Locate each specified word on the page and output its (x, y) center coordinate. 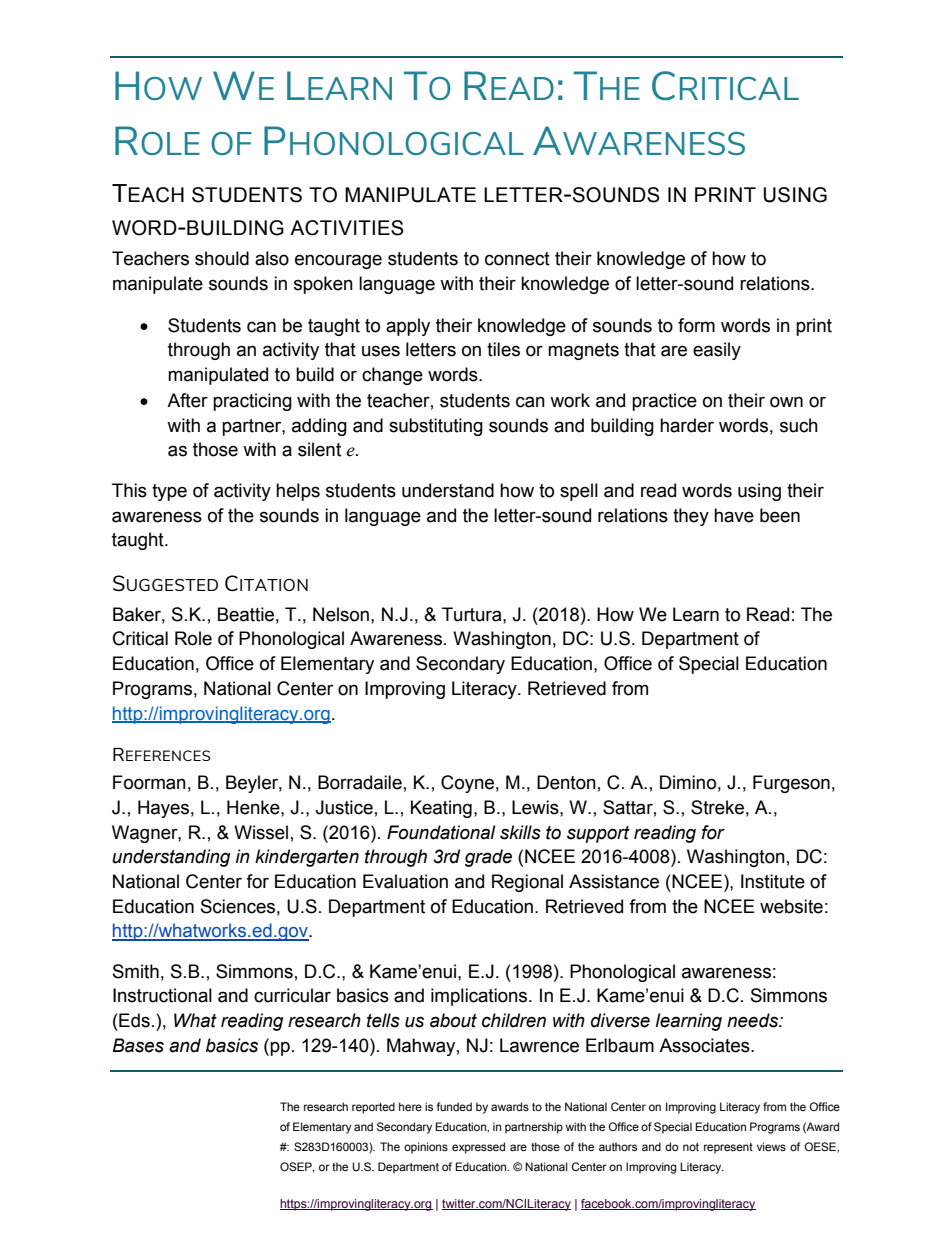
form (696, 325)
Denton (566, 782)
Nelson (341, 614)
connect (517, 259)
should (222, 258)
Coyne (467, 784)
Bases (138, 1045)
